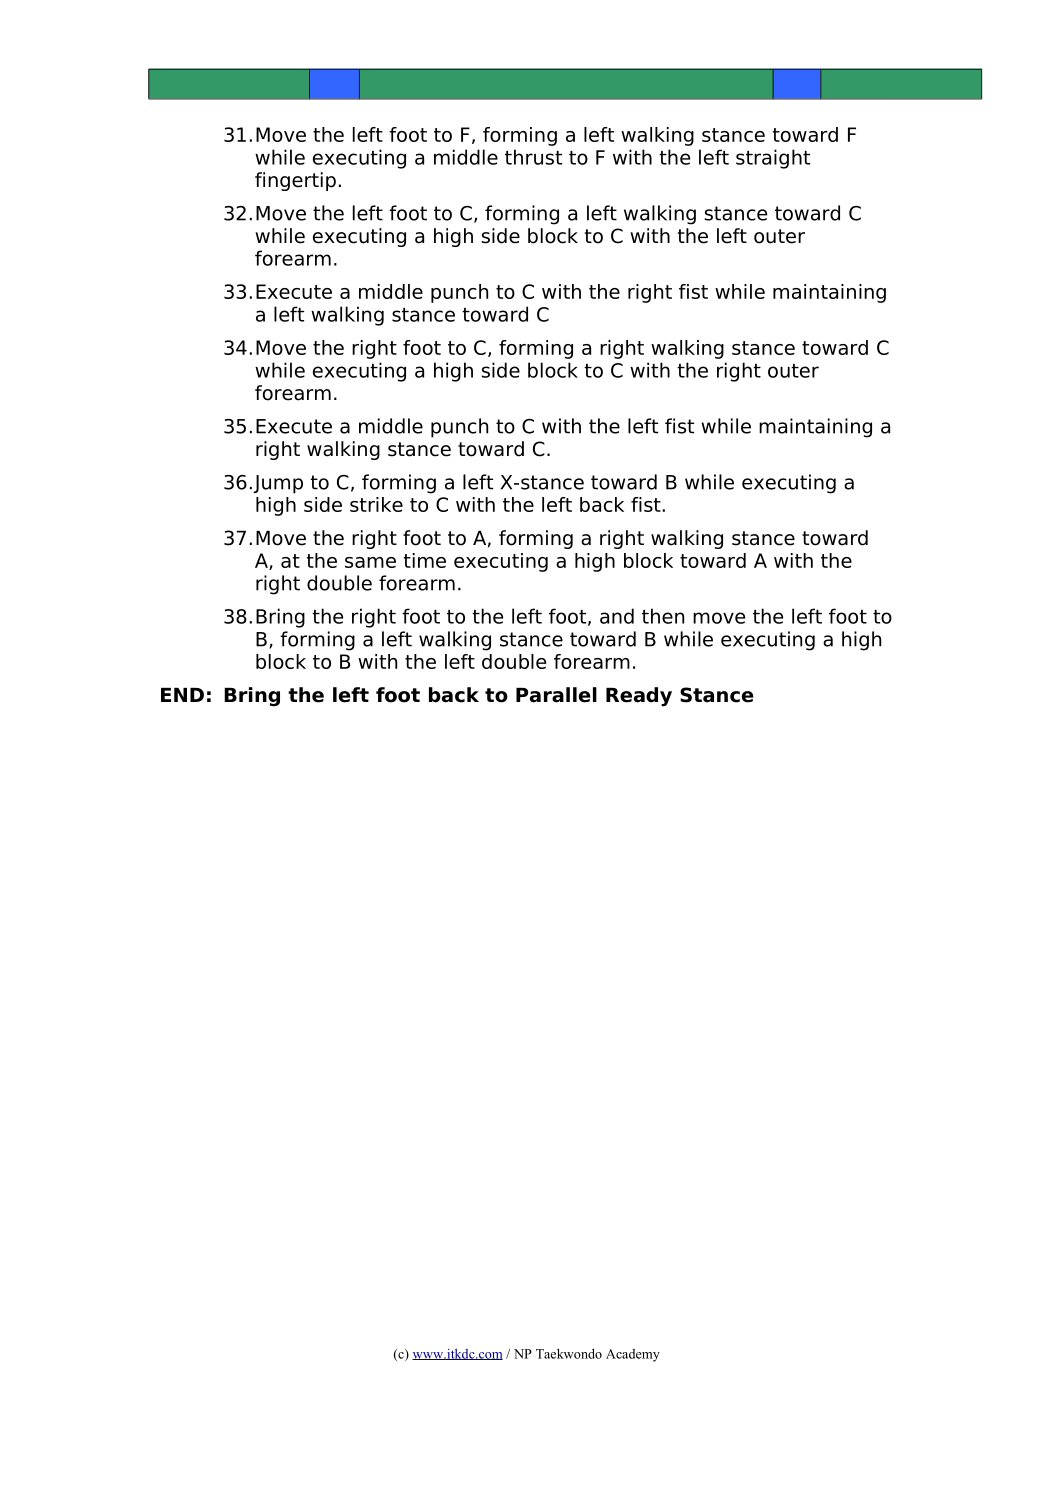 The image size is (1052, 1489). Describe the element at coordinates (295, 181) in the screenshot. I see `fingertip` at that location.
